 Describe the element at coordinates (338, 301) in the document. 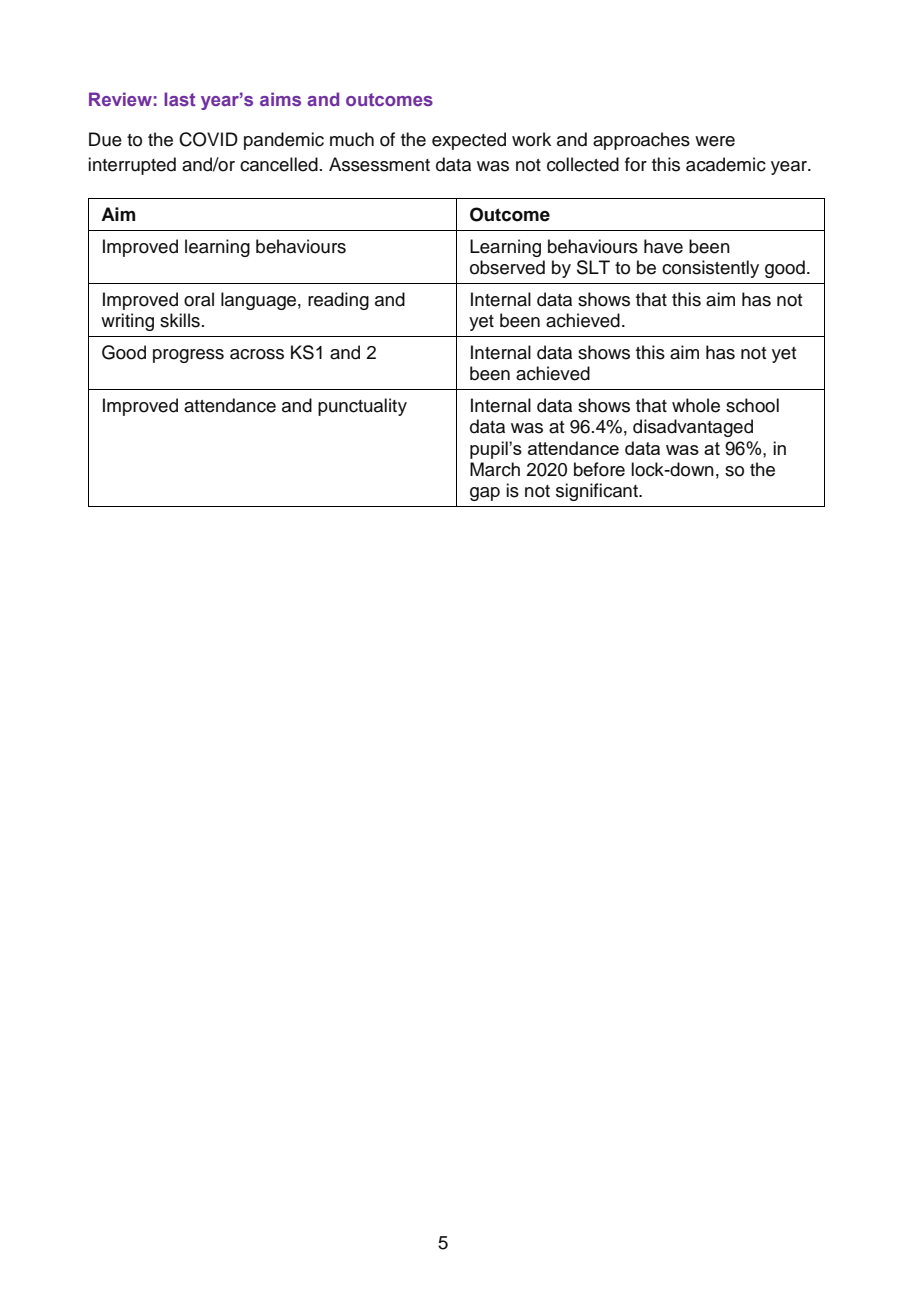

I see `reading` at that location.
